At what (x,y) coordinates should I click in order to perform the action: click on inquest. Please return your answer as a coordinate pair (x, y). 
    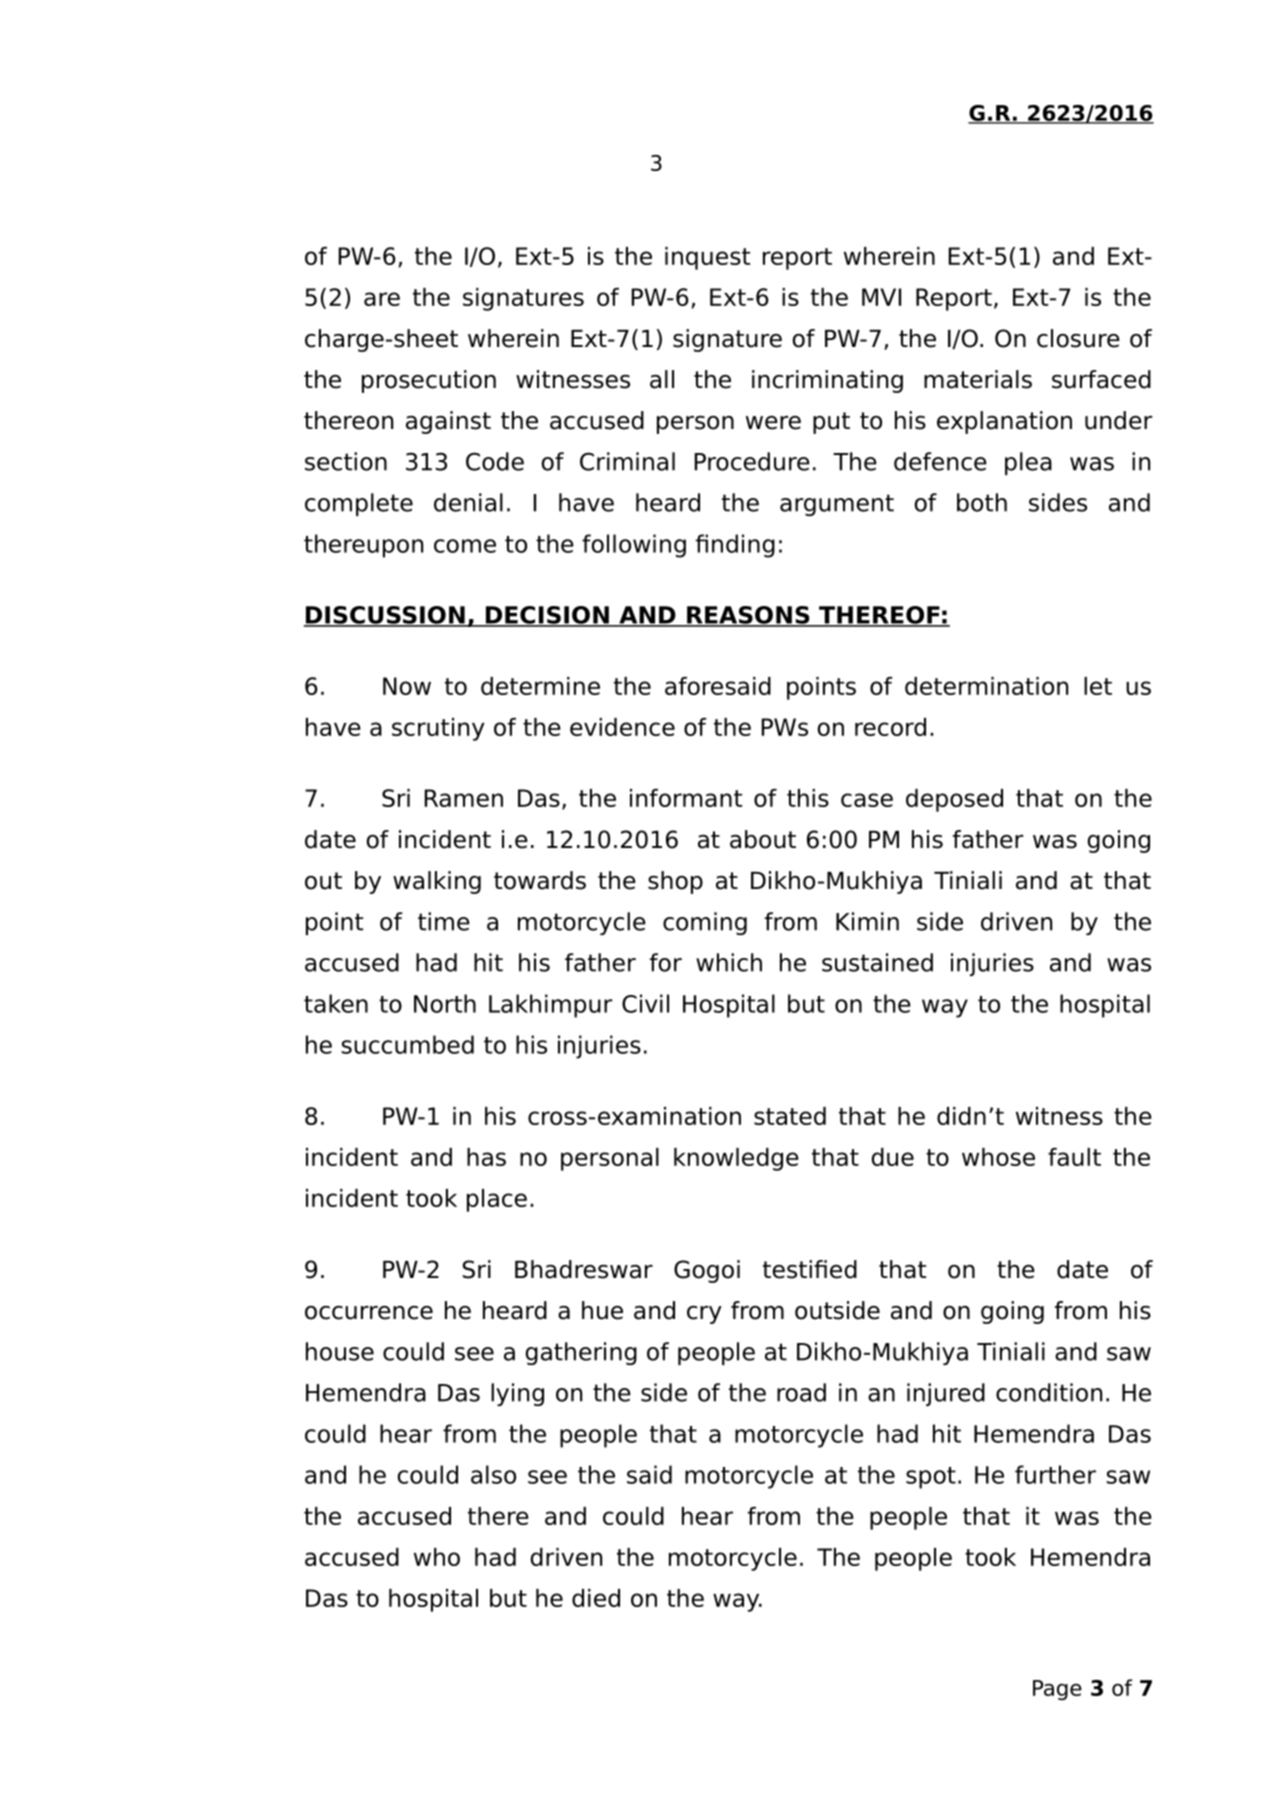
    Looking at the image, I should click on (707, 258).
